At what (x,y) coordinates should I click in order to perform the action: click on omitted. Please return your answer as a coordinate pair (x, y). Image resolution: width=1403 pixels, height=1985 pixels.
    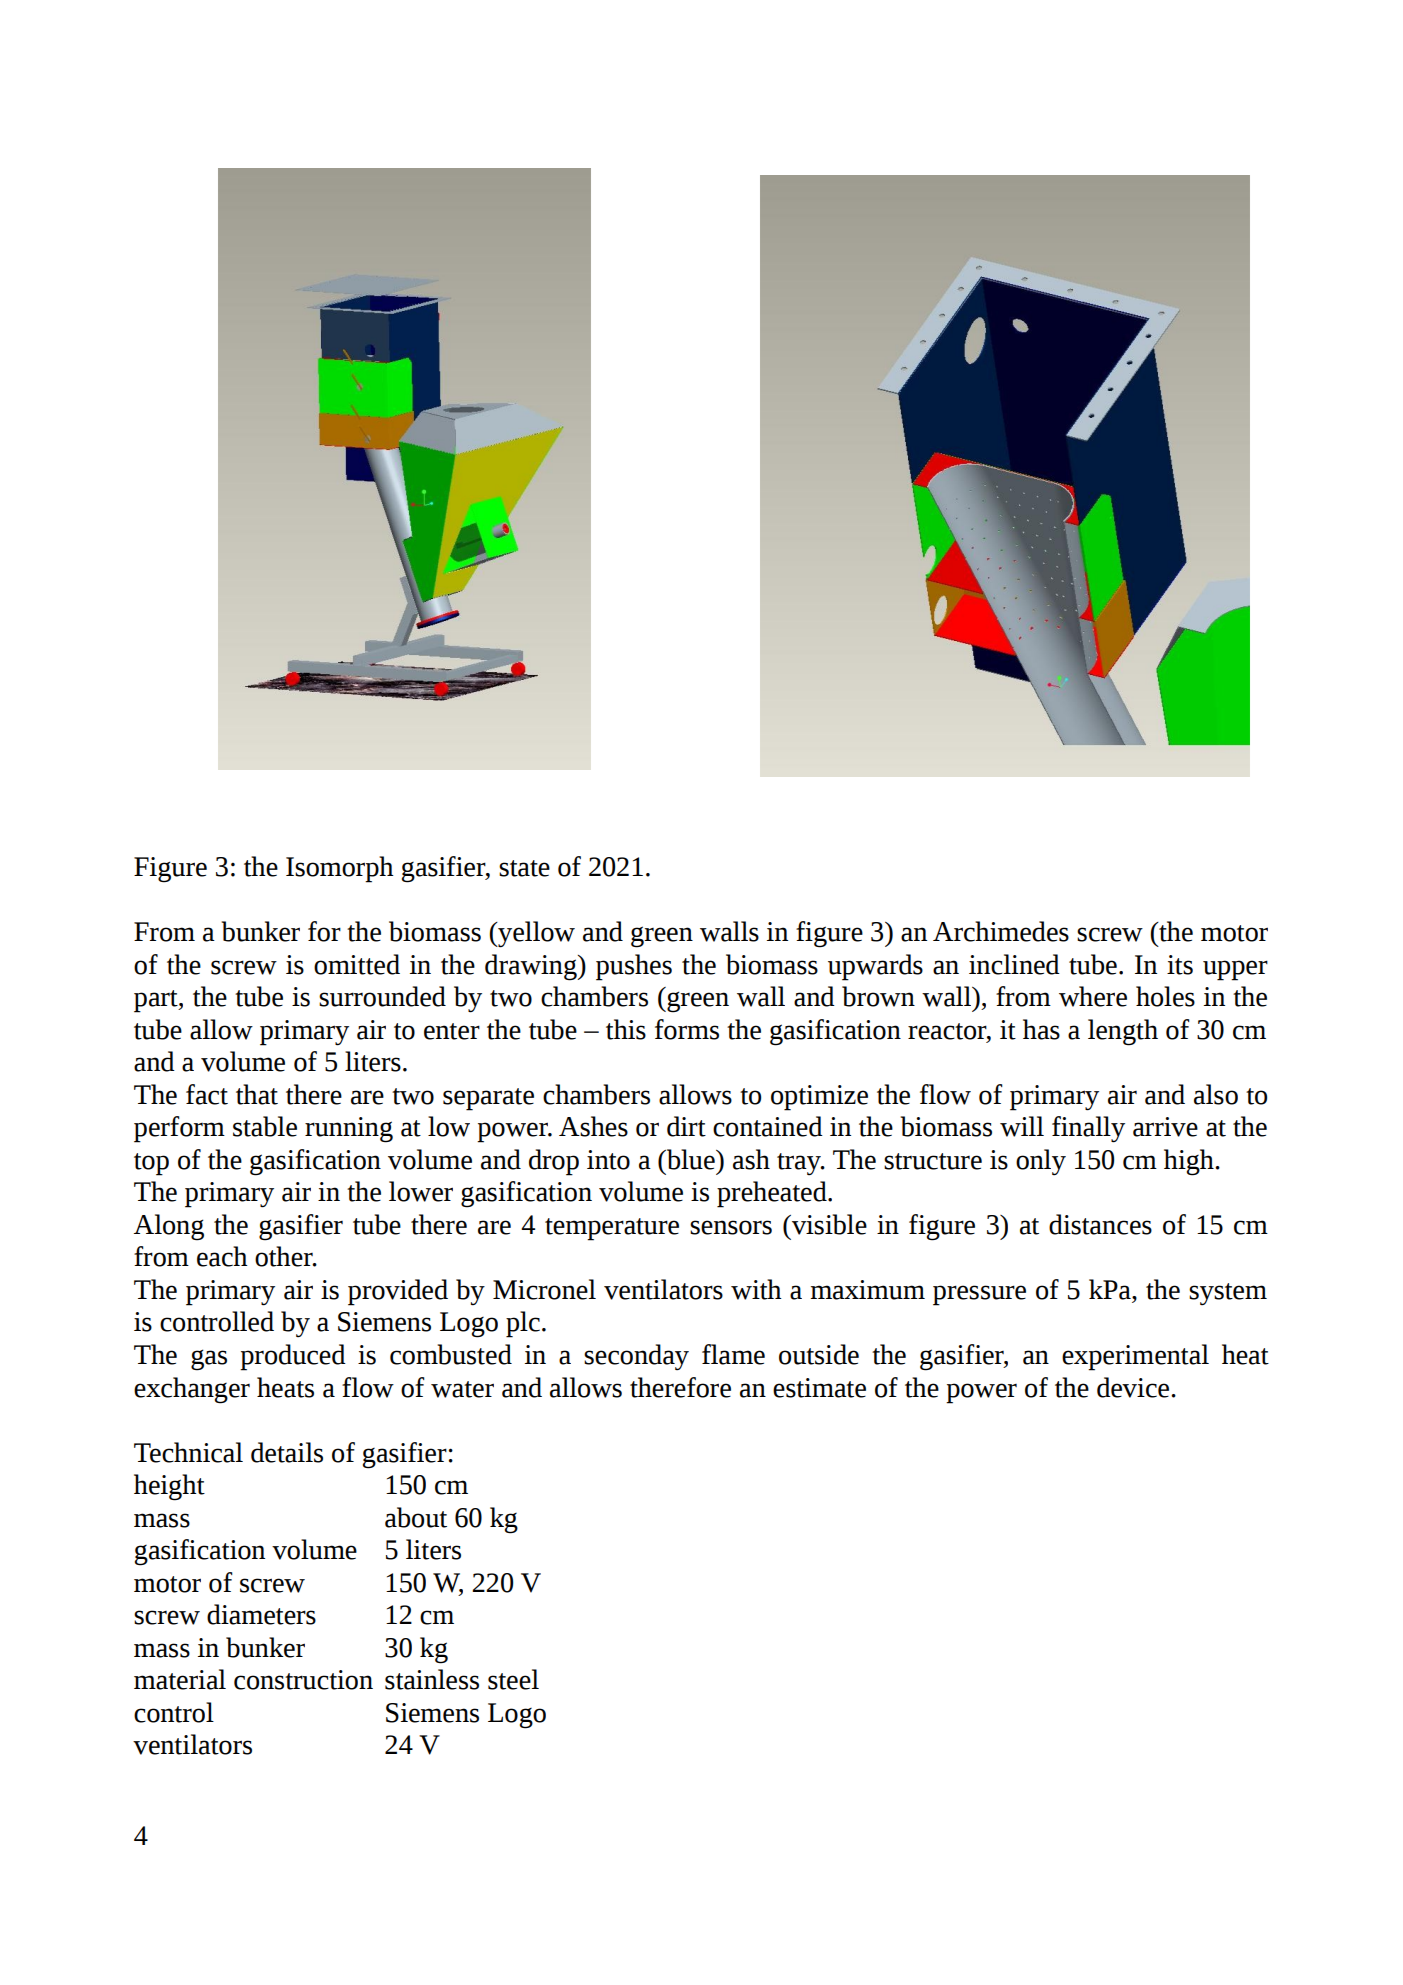
    Looking at the image, I should click on (357, 964).
